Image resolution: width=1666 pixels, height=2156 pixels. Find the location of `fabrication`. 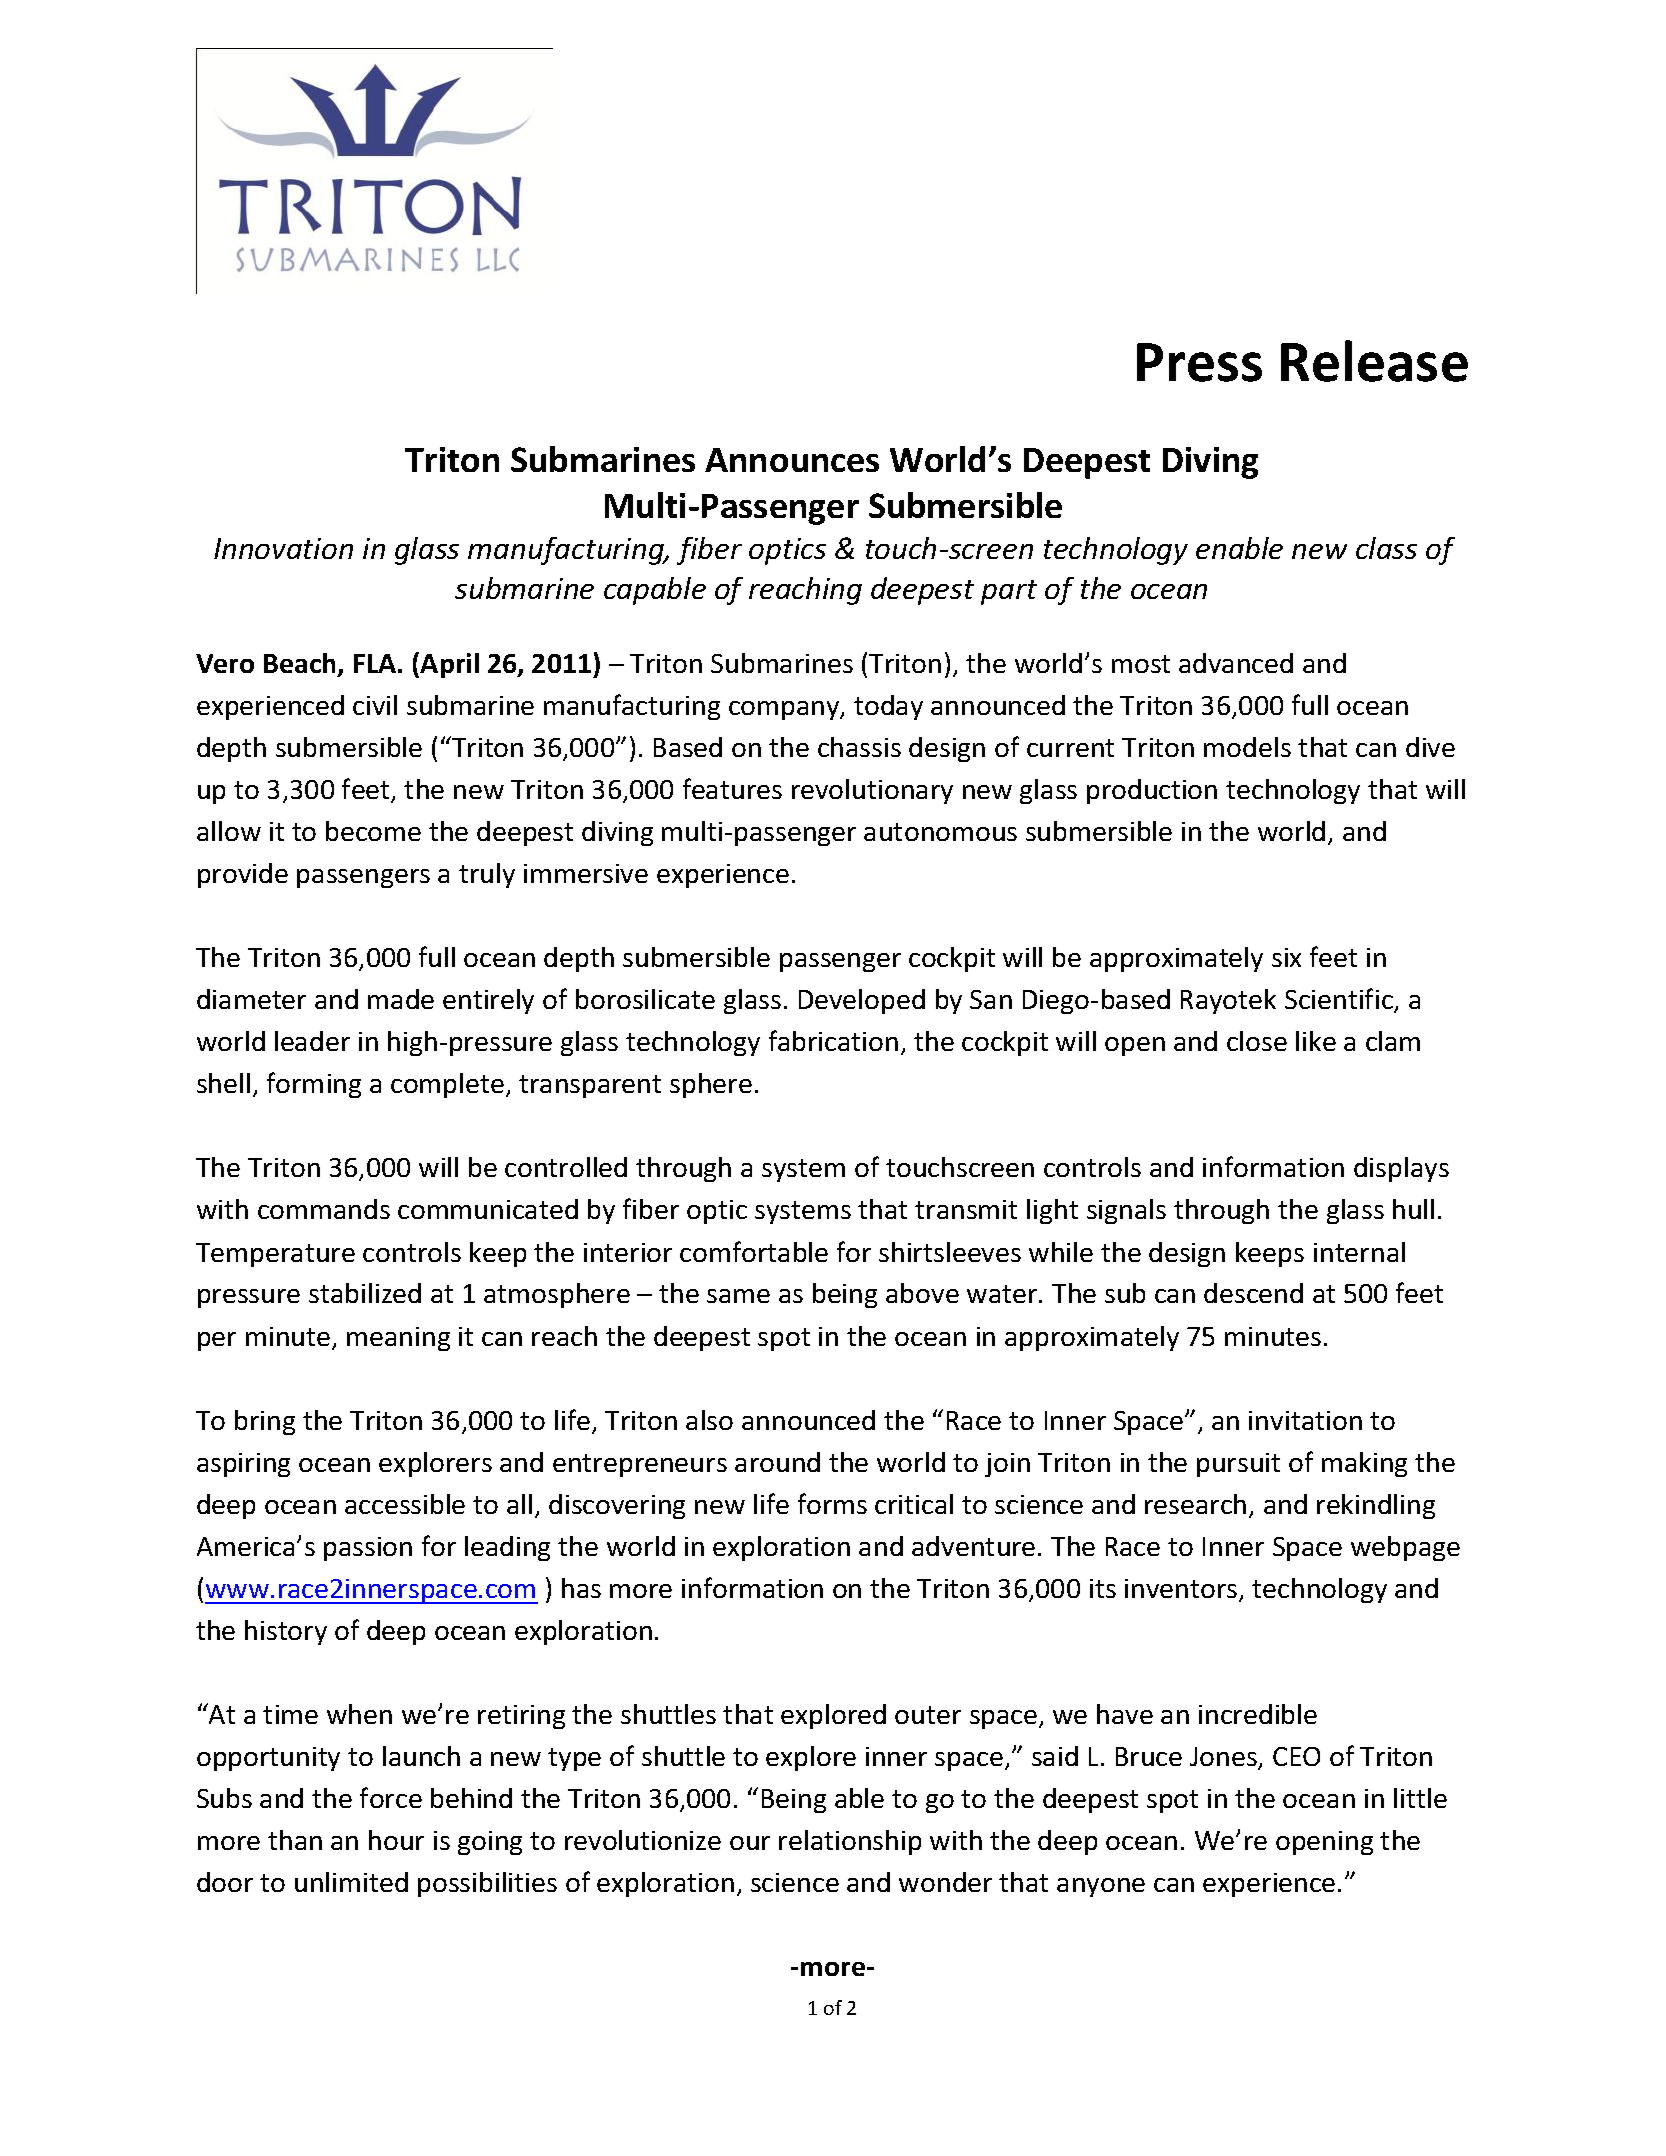

fabrication is located at coordinates (833, 1040).
